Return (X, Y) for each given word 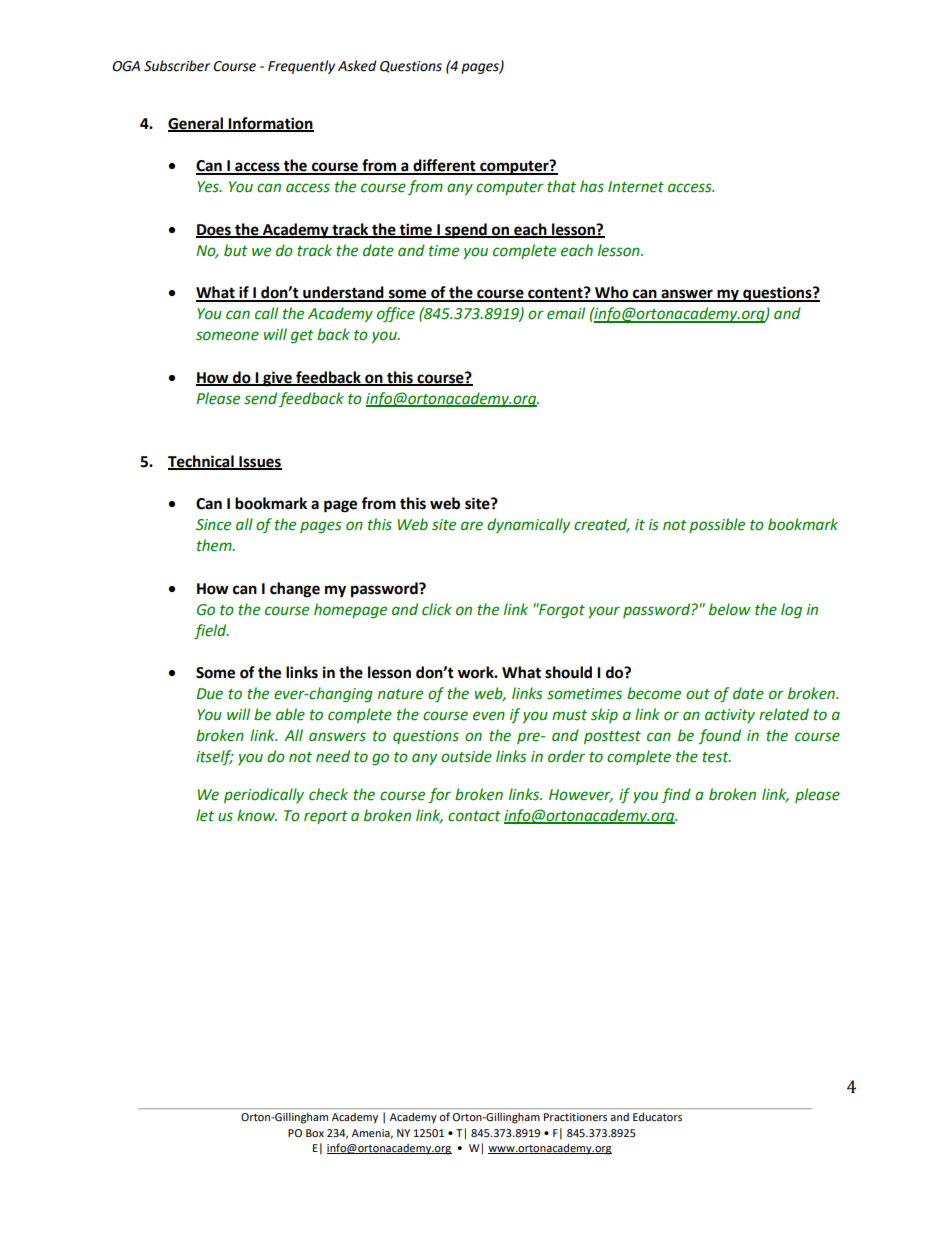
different (444, 166)
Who (612, 293)
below (730, 609)
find (676, 795)
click (437, 609)
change (295, 590)
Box (315, 1133)
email (566, 313)
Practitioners (575, 1117)
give (277, 379)
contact (474, 816)
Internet (636, 187)
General (196, 124)
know (257, 815)
